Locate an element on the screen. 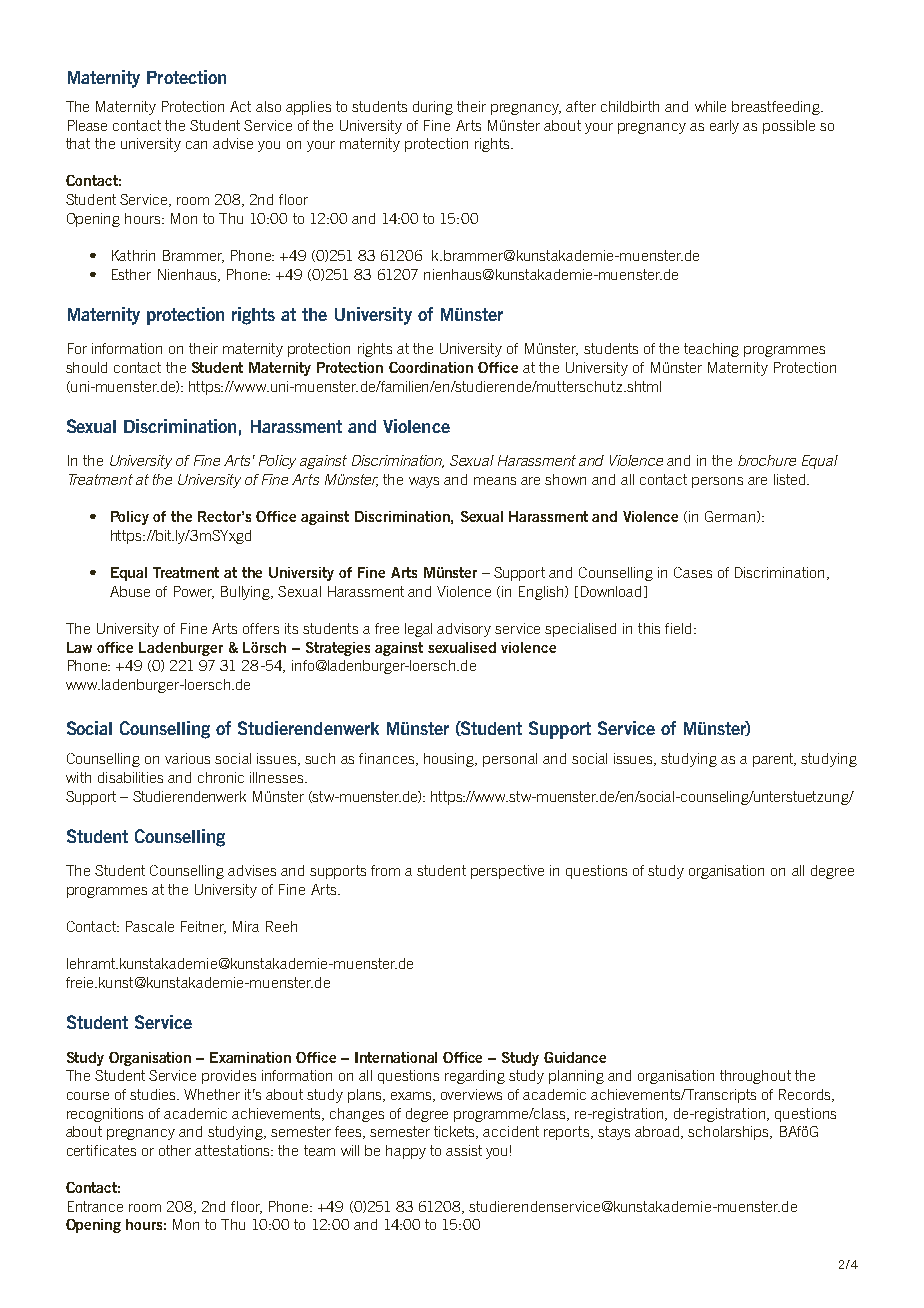 This screenshot has width=924, height=1308. other is located at coordinates (175, 1150).
